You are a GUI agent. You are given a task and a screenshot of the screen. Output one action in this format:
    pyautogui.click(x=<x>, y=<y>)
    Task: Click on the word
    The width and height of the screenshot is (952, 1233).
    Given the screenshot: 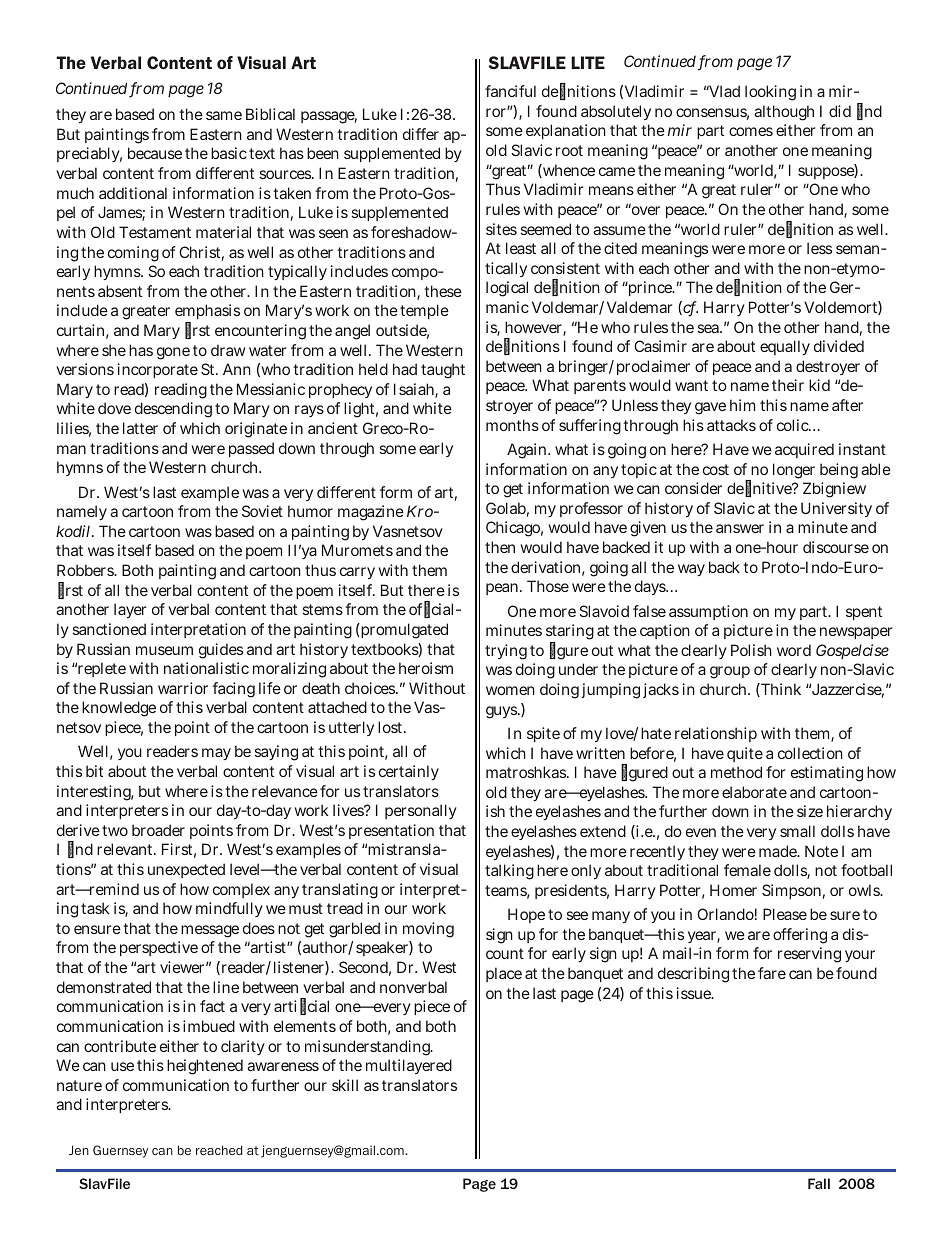 What is the action you would take?
    pyautogui.click(x=794, y=650)
